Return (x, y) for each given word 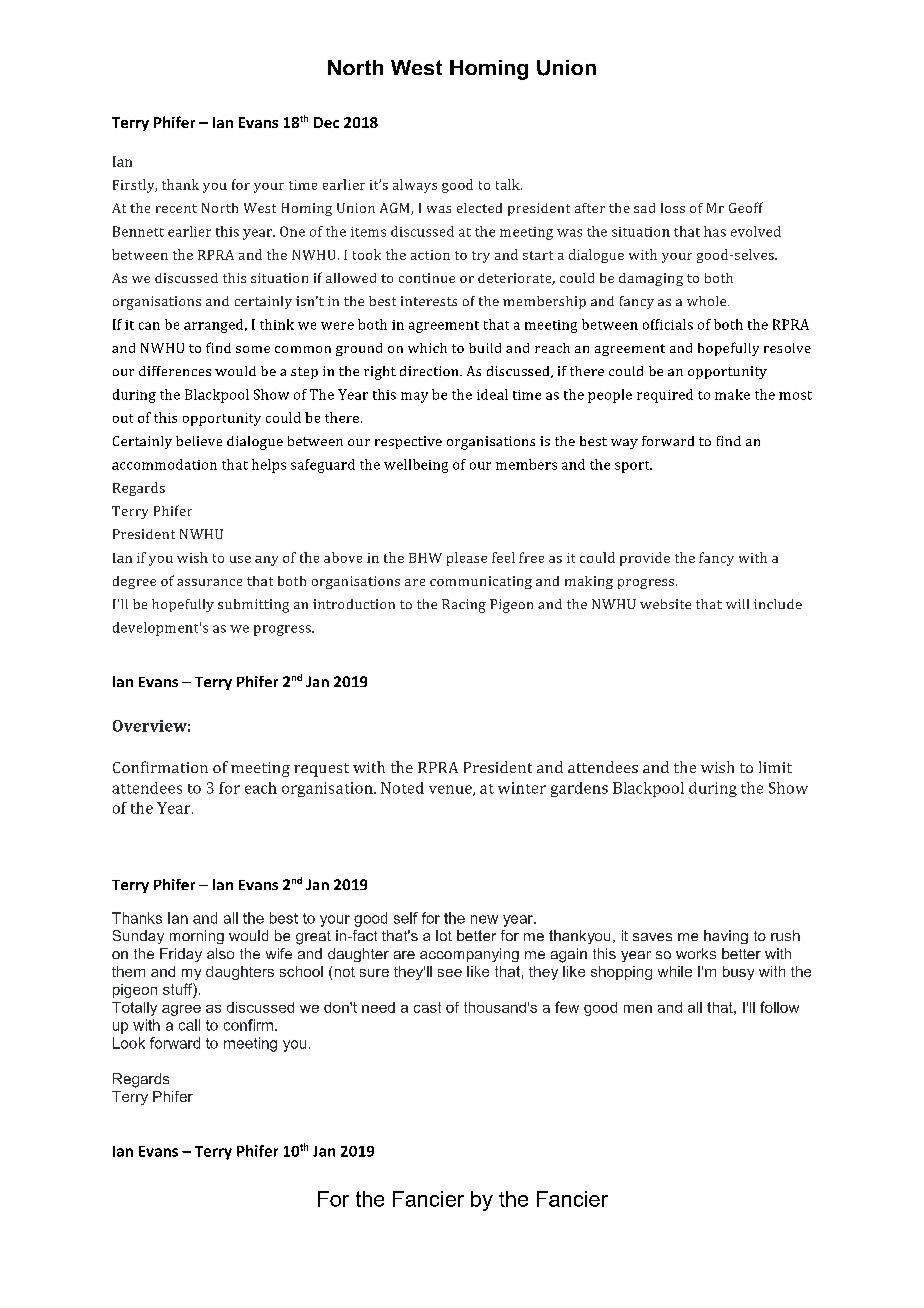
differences (175, 371)
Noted (402, 788)
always (415, 186)
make (732, 394)
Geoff (746, 207)
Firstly (135, 186)
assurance (209, 582)
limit (775, 767)
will (737, 604)
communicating (481, 582)
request (321, 770)
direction (430, 371)
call (189, 1025)
